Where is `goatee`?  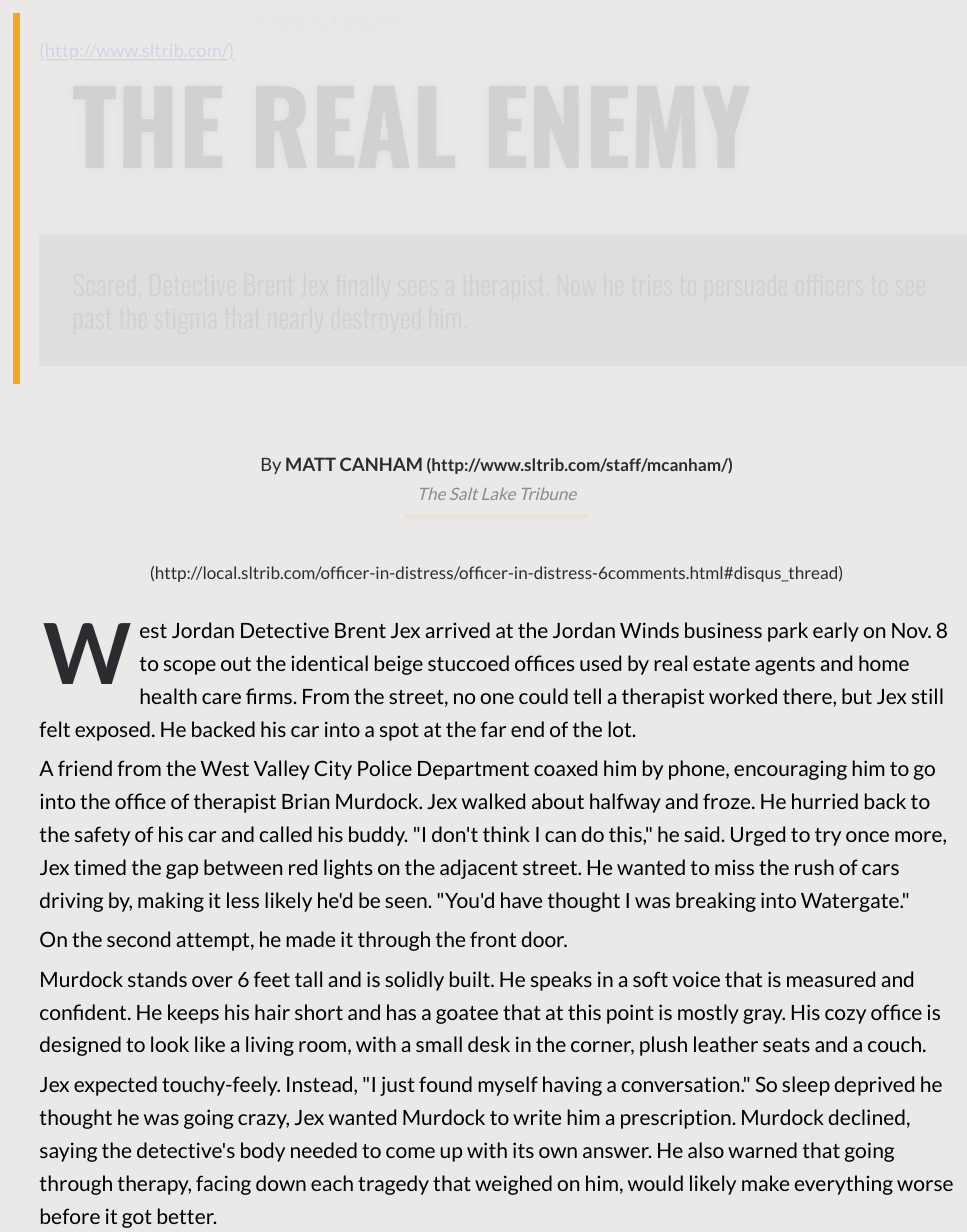 goatee is located at coordinates (467, 1015).
